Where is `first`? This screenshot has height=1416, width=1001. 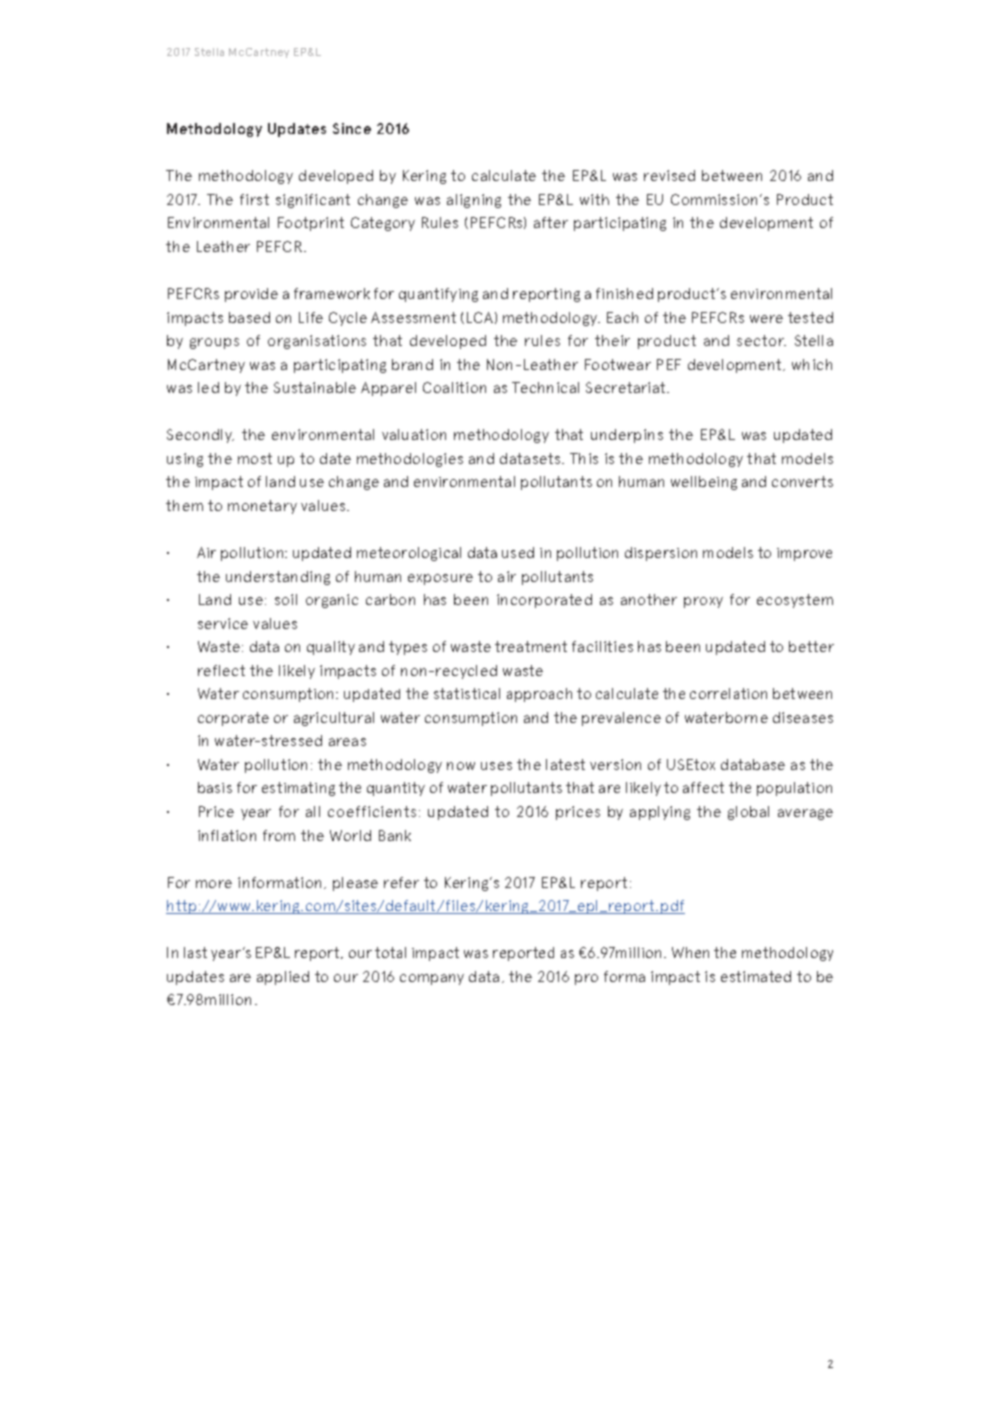
first is located at coordinates (254, 199).
